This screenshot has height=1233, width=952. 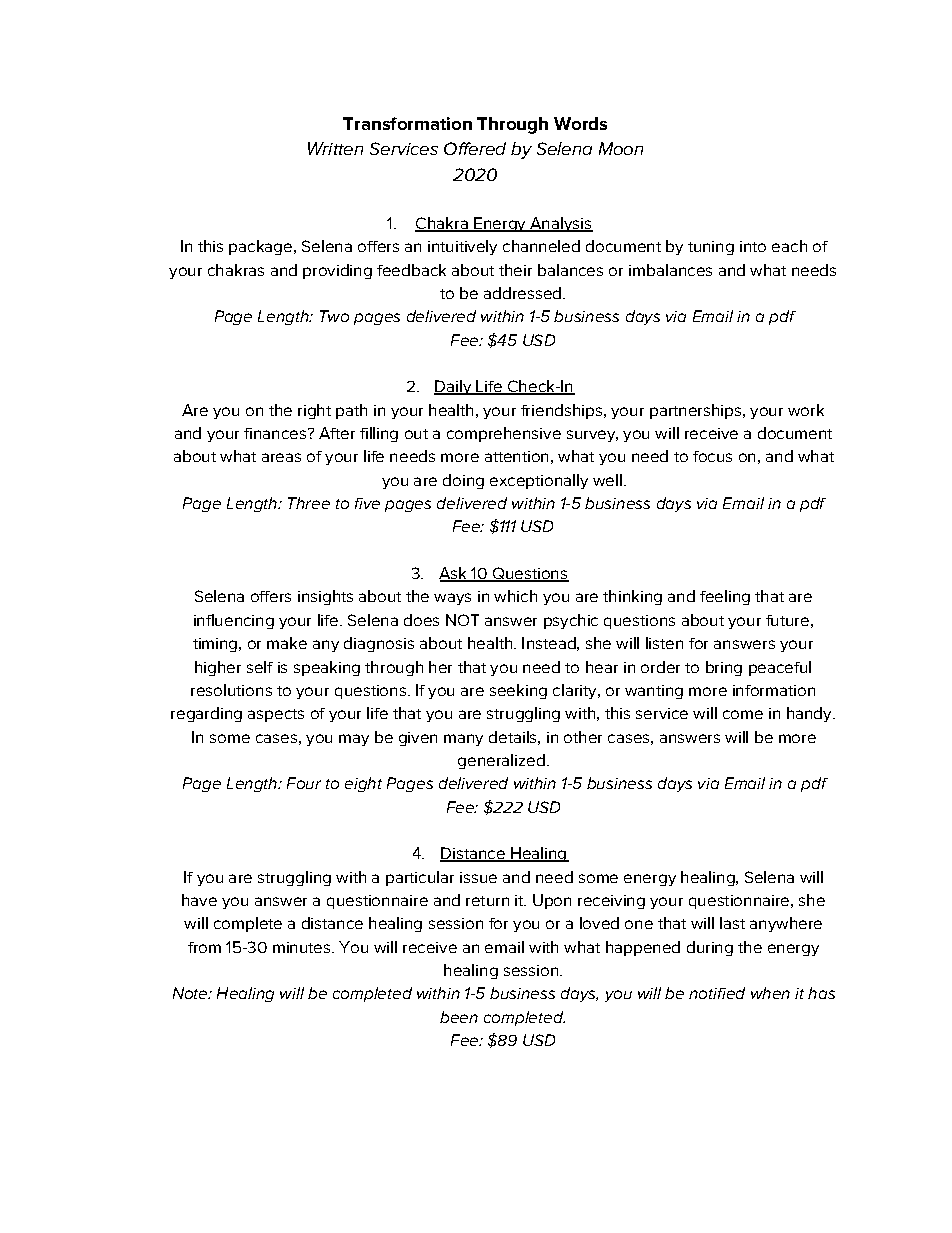 What do you see at coordinates (475, 148) in the screenshot?
I see `Offered` at bounding box center [475, 148].
